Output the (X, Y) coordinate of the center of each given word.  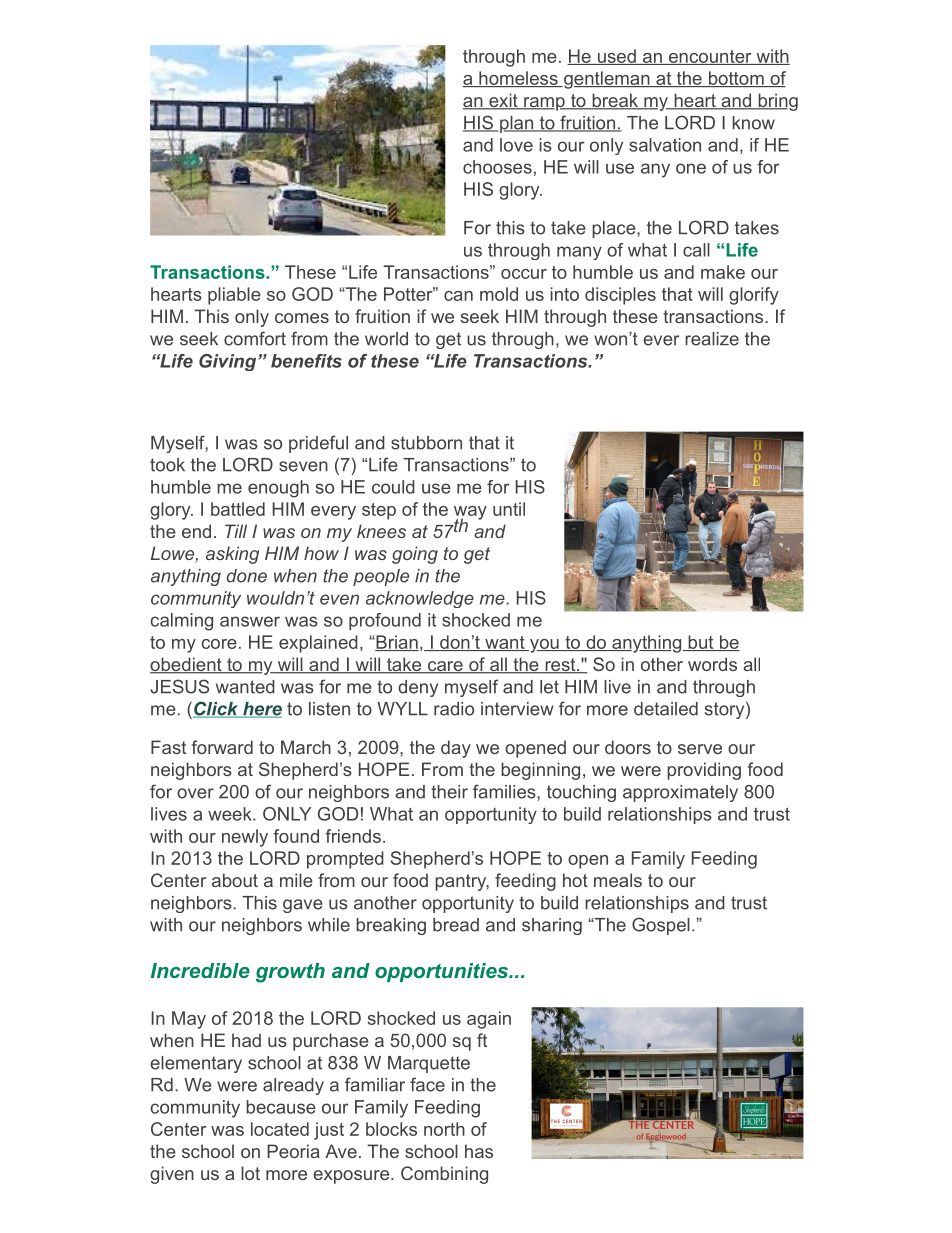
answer (250, 621)
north (444, 1129)
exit (503, 101)
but (701, 643)
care (445, 667)
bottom (736, 79)
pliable (234, 296)
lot (250, 1173)
